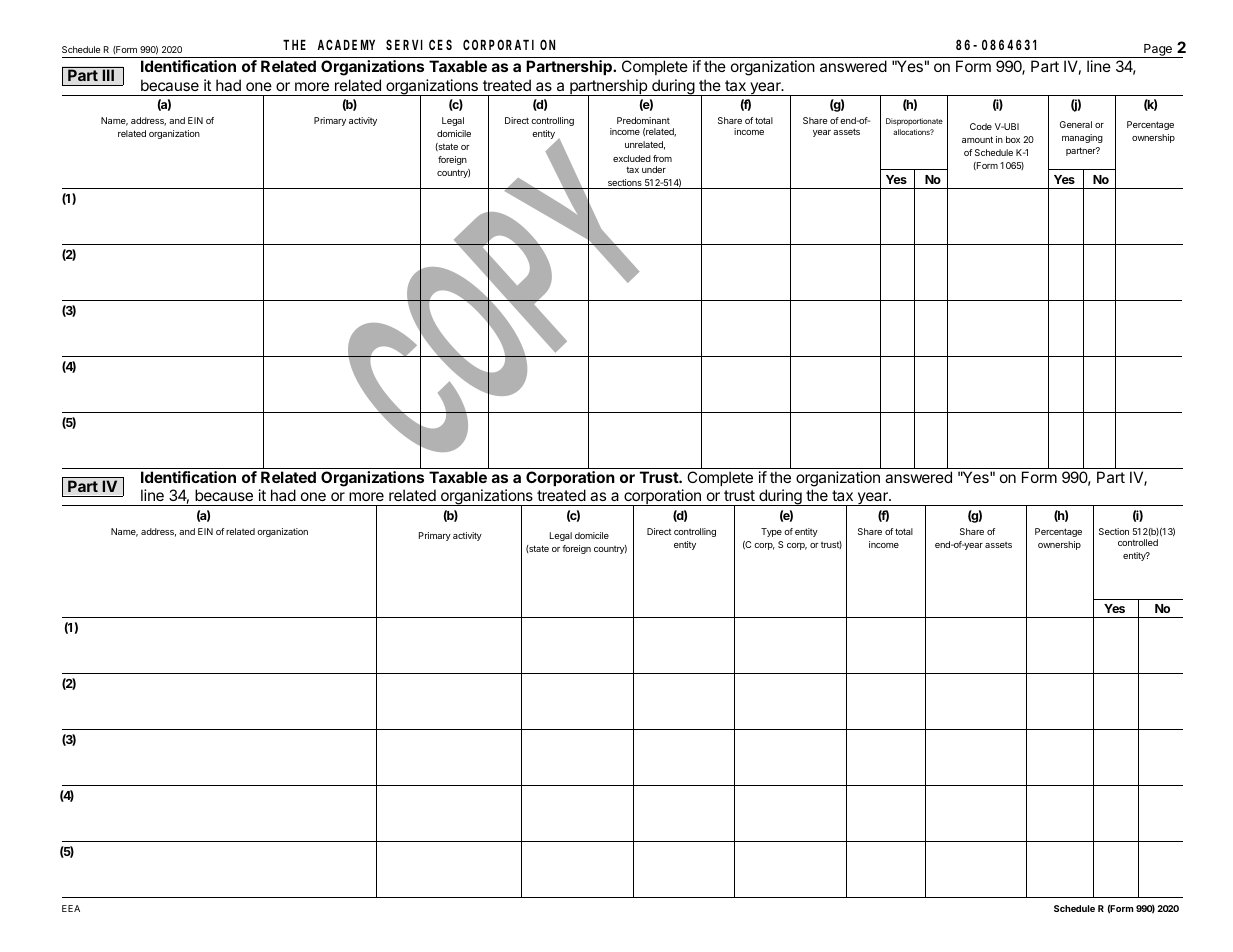 The width and height of the image is (1233, 952). Describe the element at coordinates (1138, 542) in the image. I see `controlled` at that location.
